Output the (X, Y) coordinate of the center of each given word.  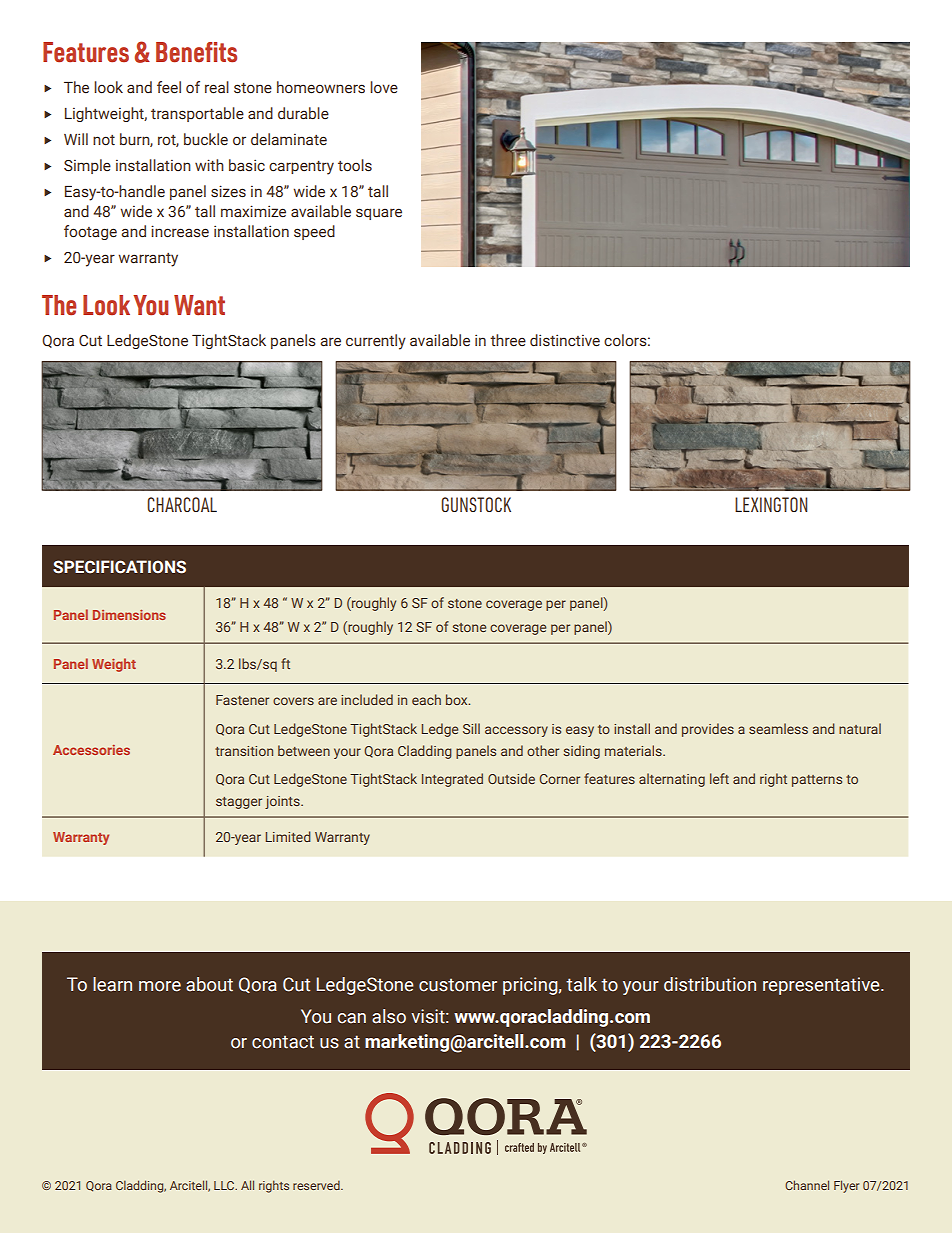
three (508, 340)
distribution (710, 984)
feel (169, 87)
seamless (778, 728)
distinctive (565, 340)
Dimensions (129, 615)
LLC (225, 1185)
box (458, 699)
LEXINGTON (771, 504)
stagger (239, 803)
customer (458, 985)
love (384, 87)
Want (199, 305)
